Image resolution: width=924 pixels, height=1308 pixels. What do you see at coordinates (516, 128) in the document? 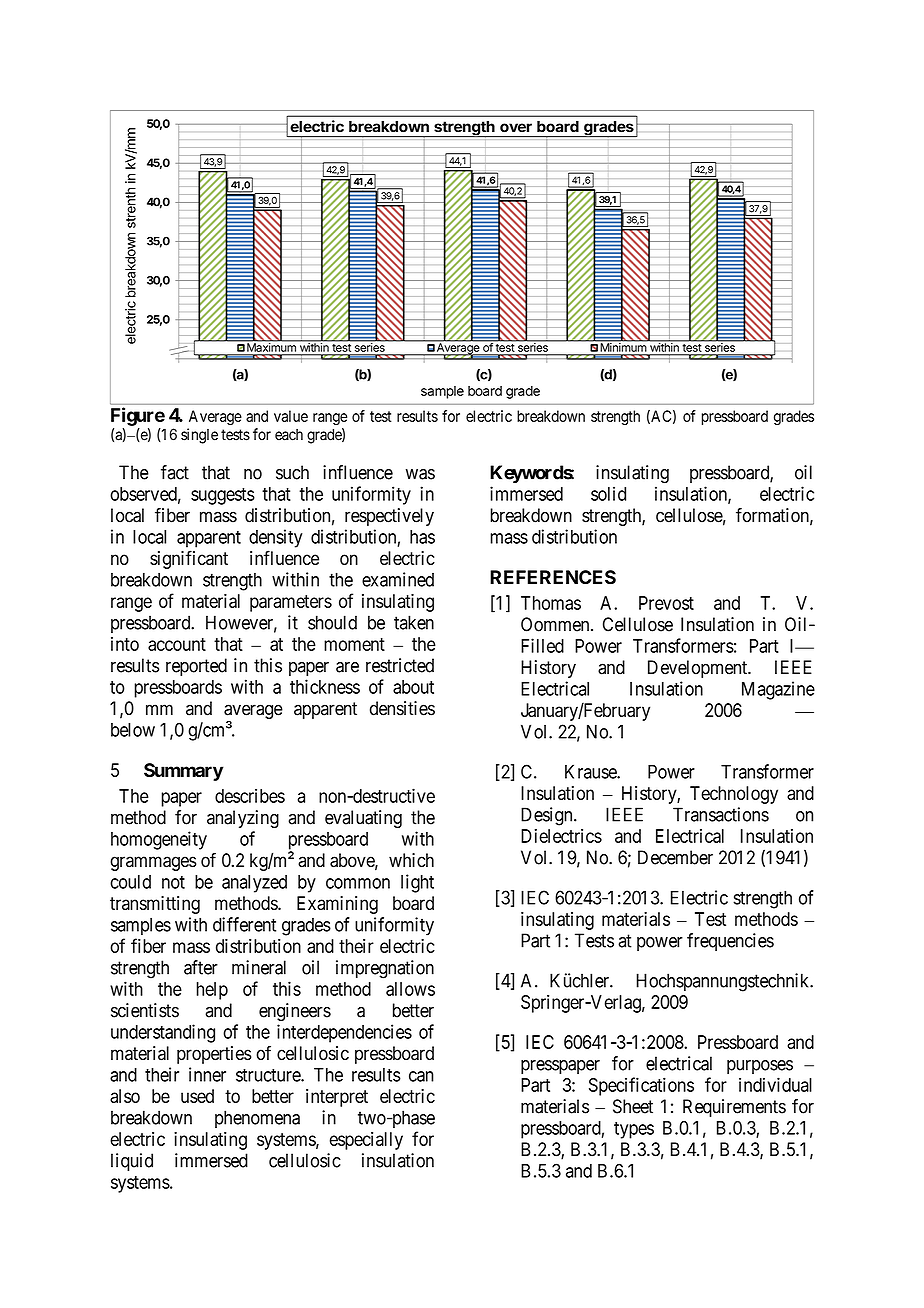
I see `over` at bounding box center [516, 128].
